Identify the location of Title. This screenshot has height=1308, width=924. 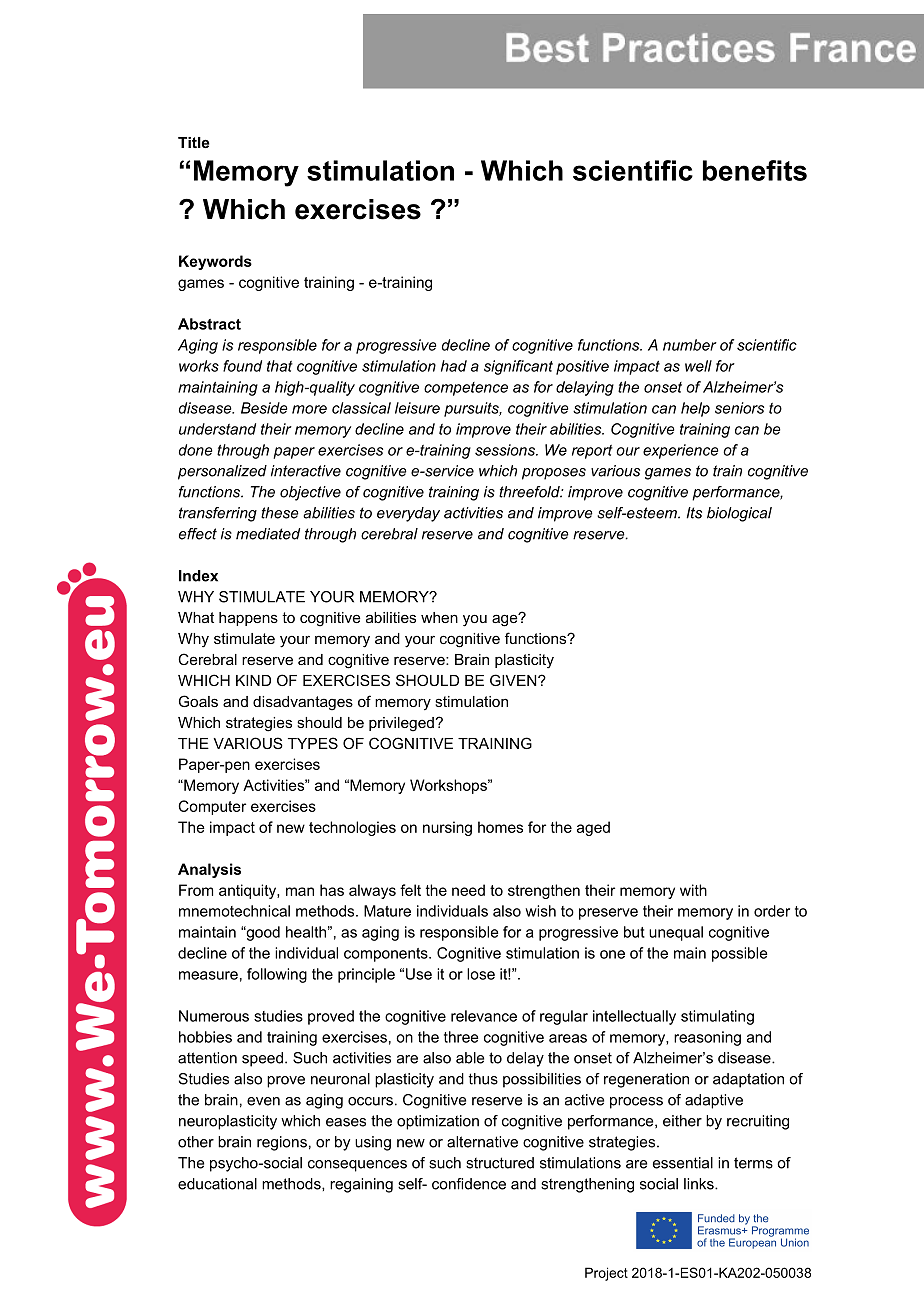
(194, 142).
